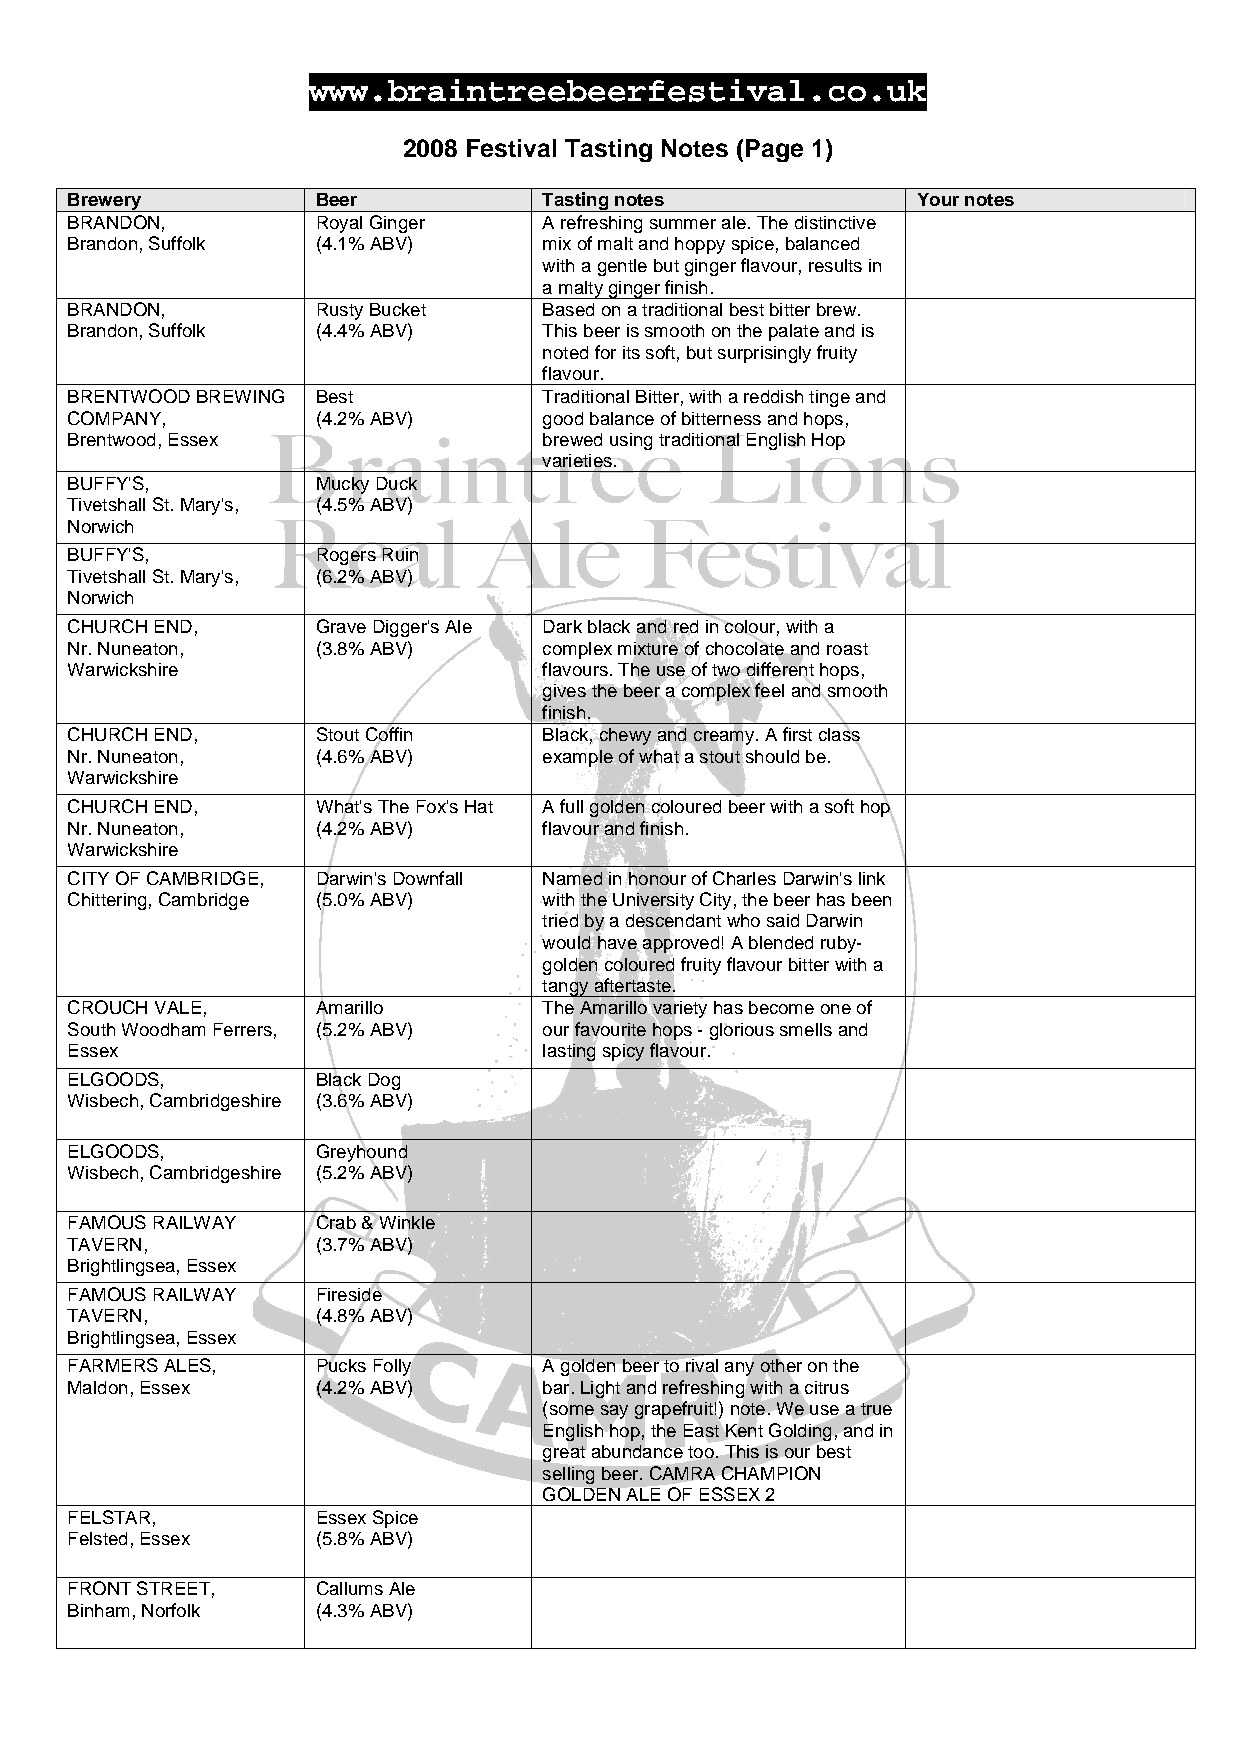 The image size is (1235, 1747). I want to click on Dark, so click(563, 626).
